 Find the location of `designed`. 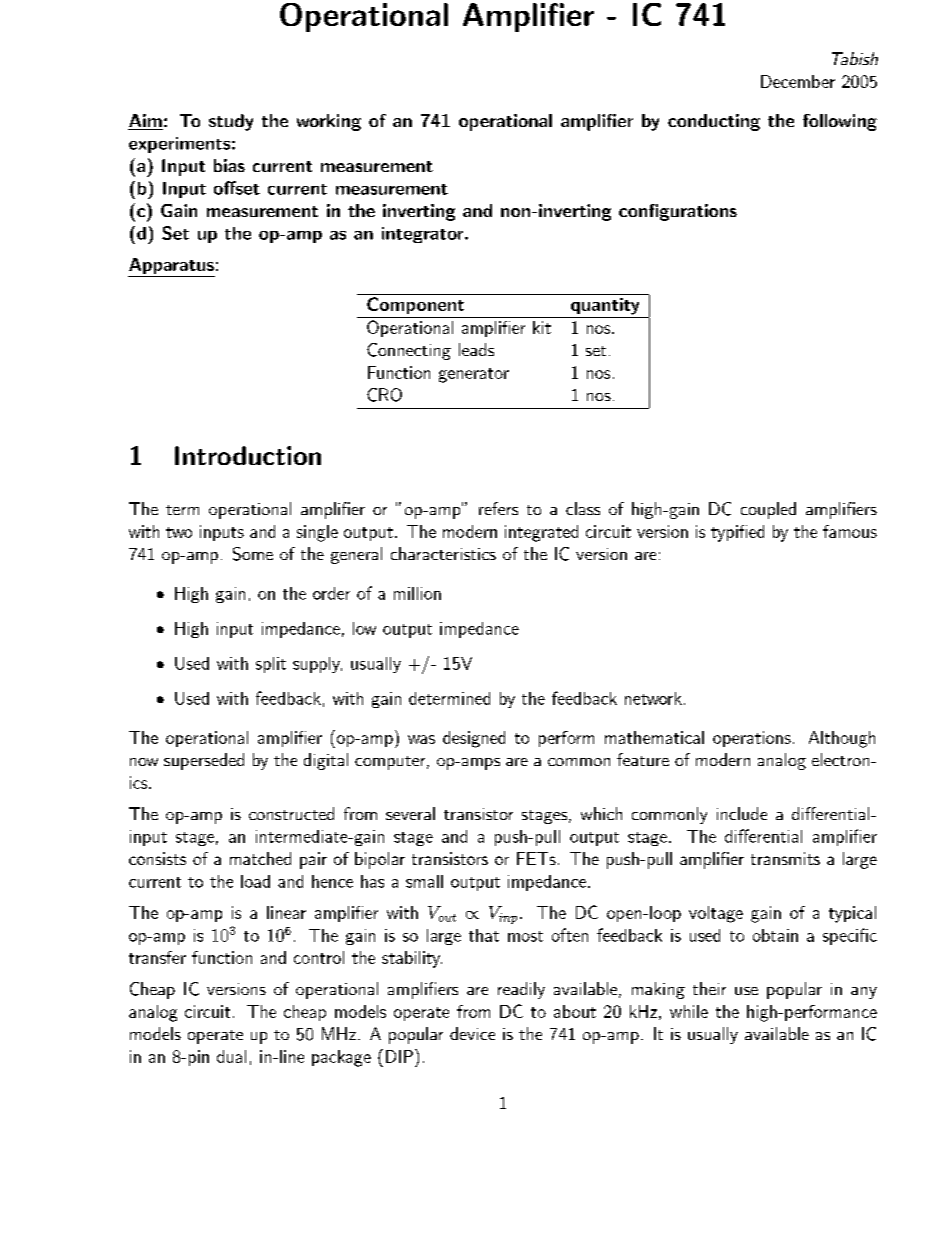

designed is located at coordinates (474, 739).
